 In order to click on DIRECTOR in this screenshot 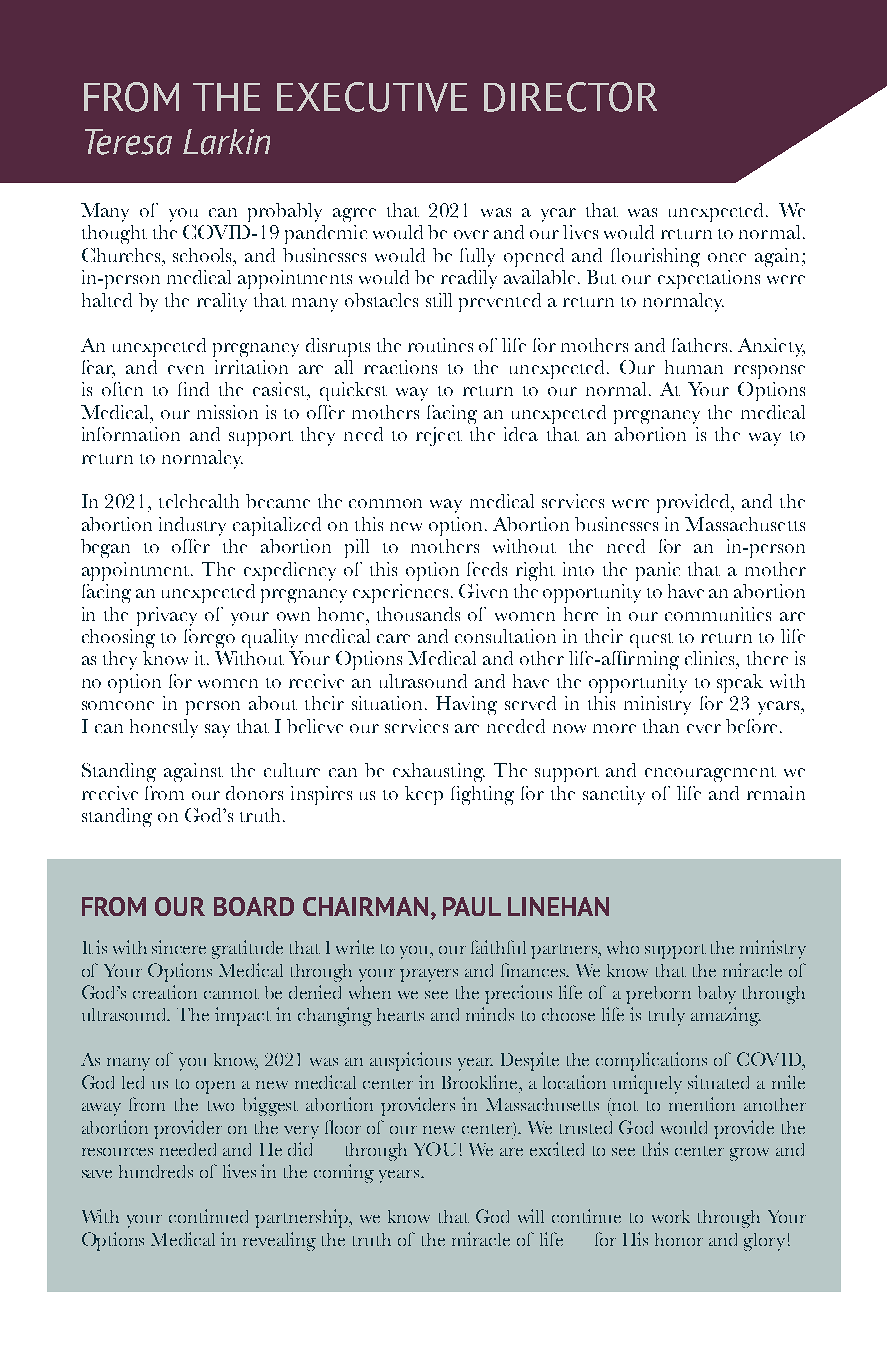, I will do `click(570, 97)`.
